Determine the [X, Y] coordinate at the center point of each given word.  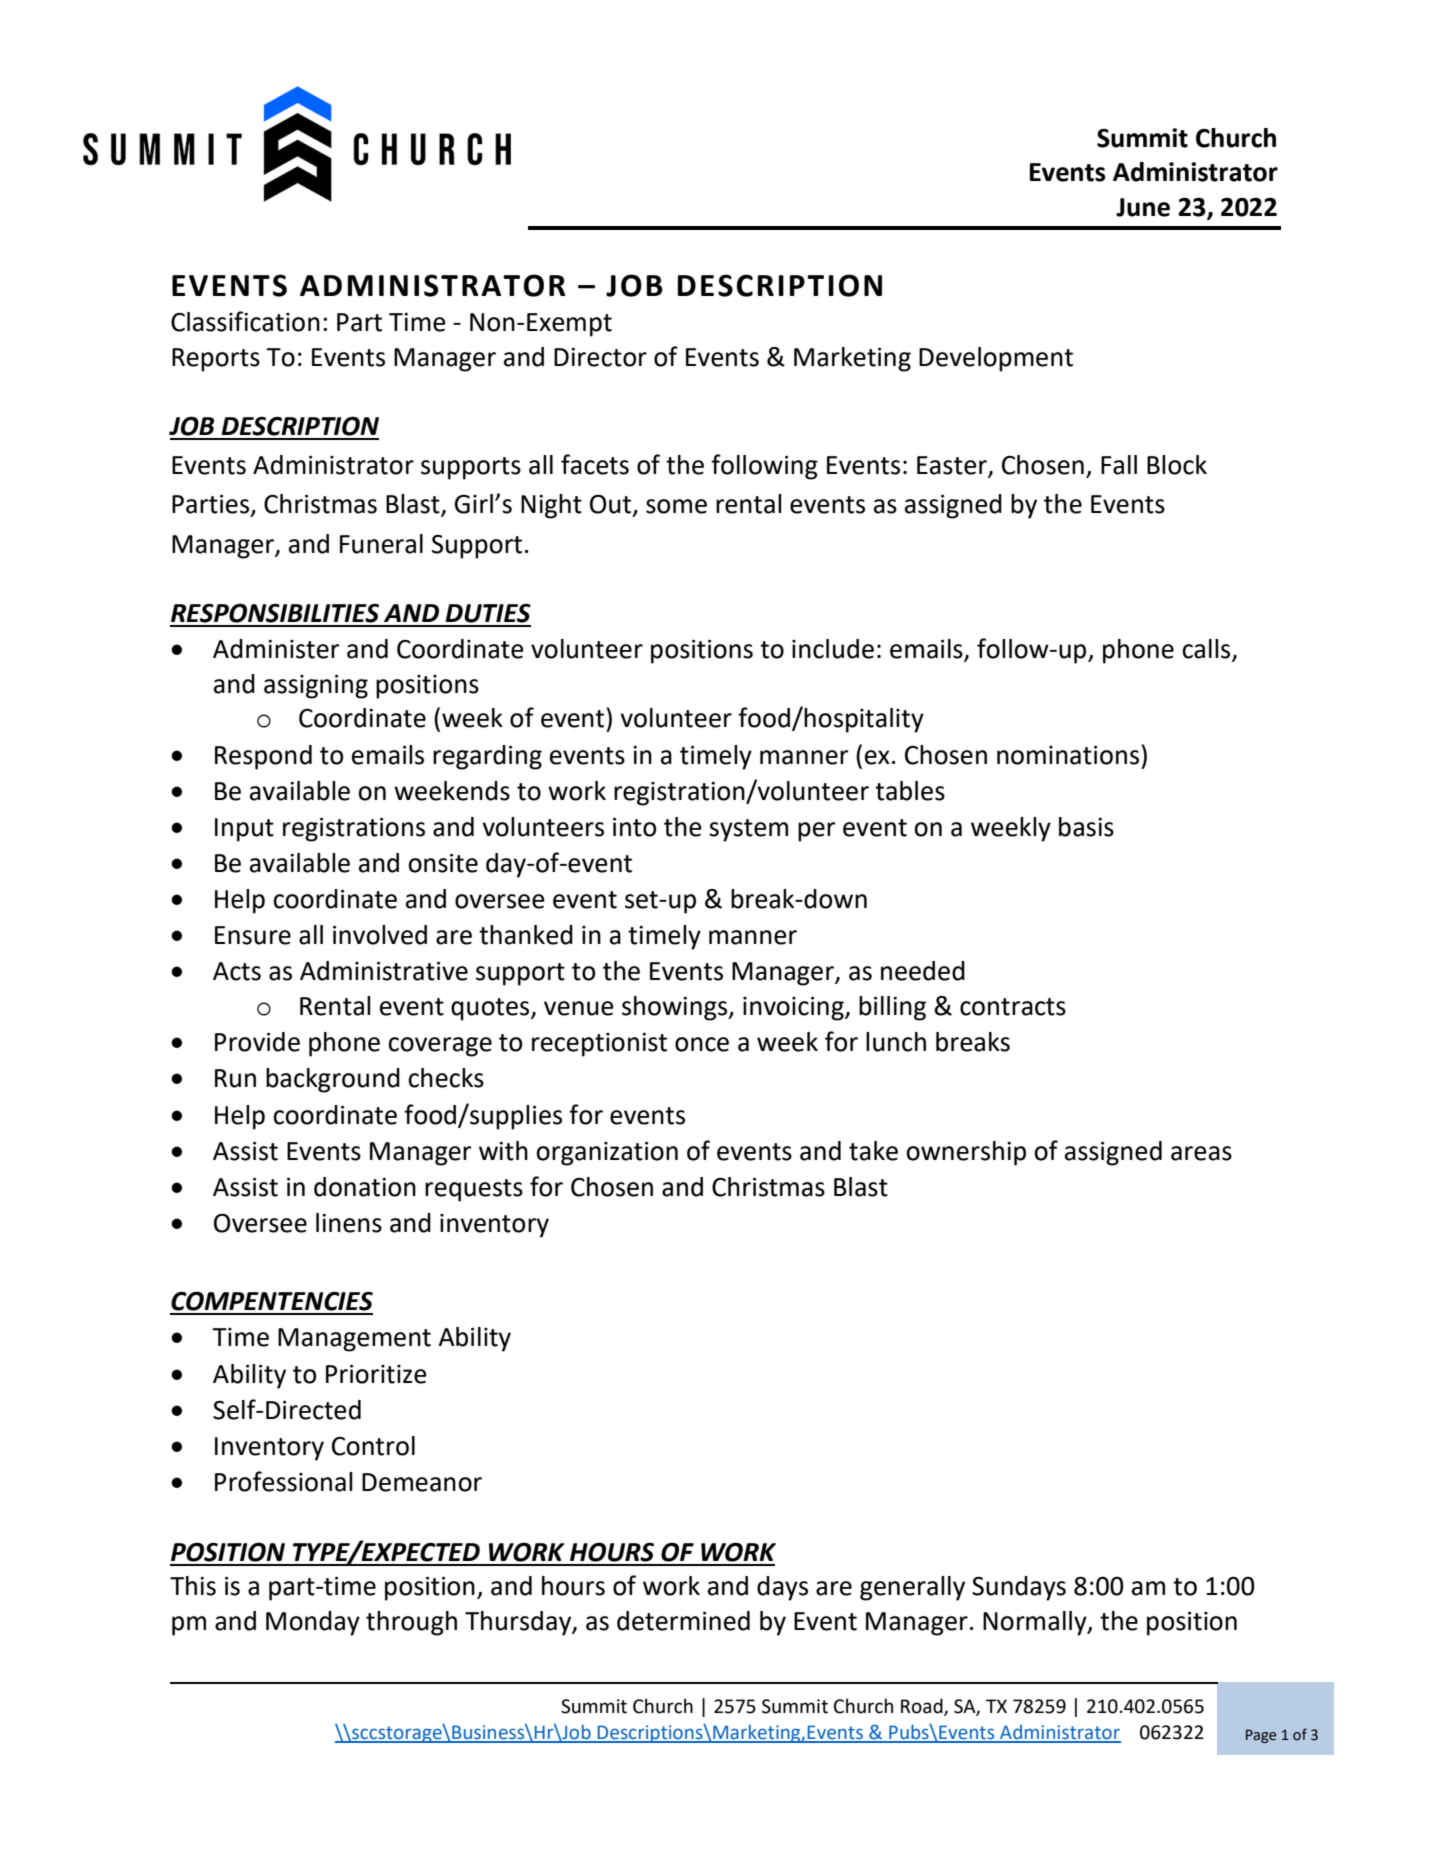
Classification [245, 321]
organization [607, 1154]
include [833, 649]
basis [1086, 827]
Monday [313, 1623]
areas [1201, 1153]
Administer [276, 649]
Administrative [384, 971]
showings [676, 1008]
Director [600, 357]
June [1143, 207]
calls [1207, 650]
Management [354, 1340]
